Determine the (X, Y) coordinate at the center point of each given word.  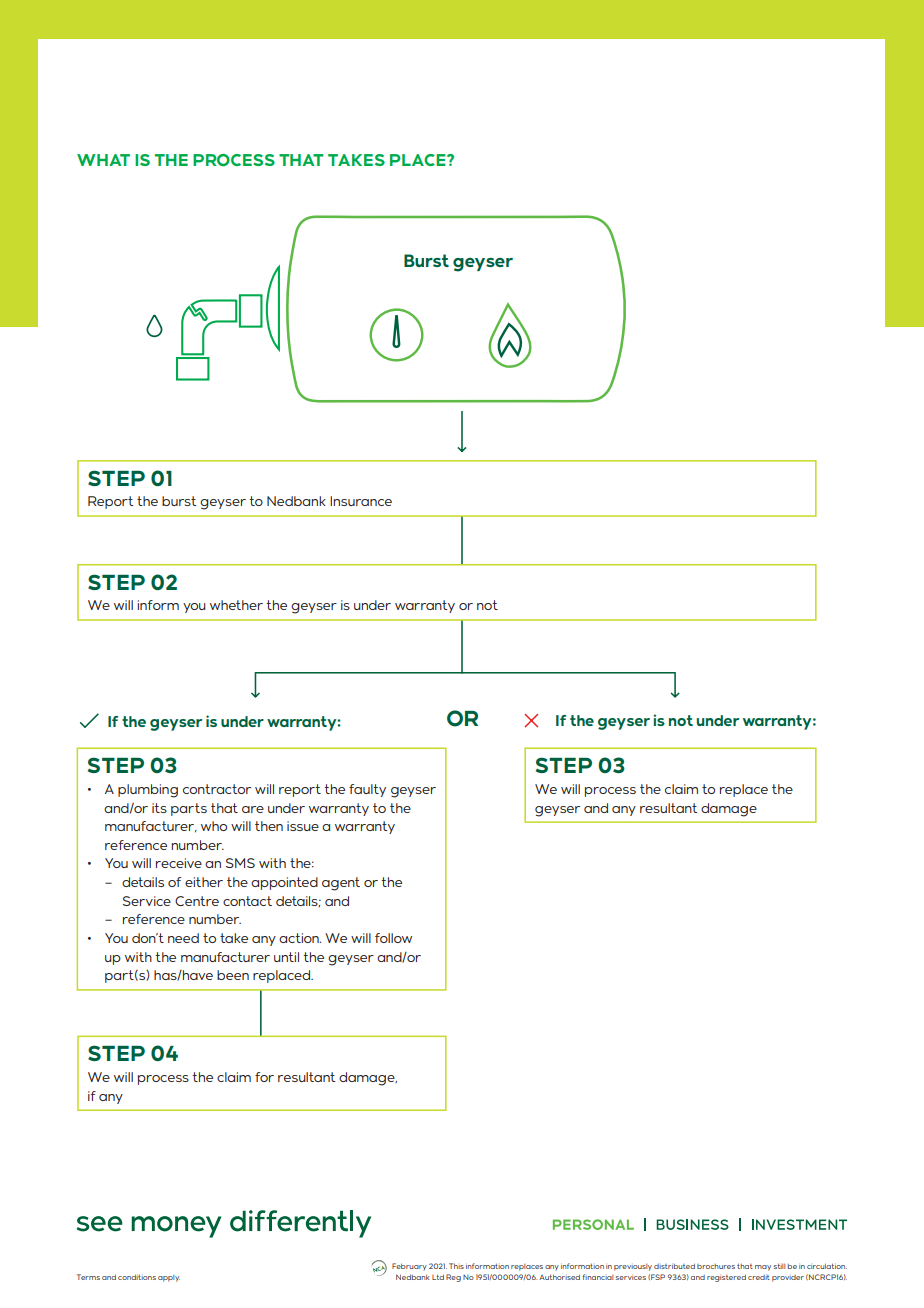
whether (236, 605)
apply (169, 1278)
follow (393, 938)
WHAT (103, 160)
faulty (367, 790)
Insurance (361, 501)
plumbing (148, 791)
